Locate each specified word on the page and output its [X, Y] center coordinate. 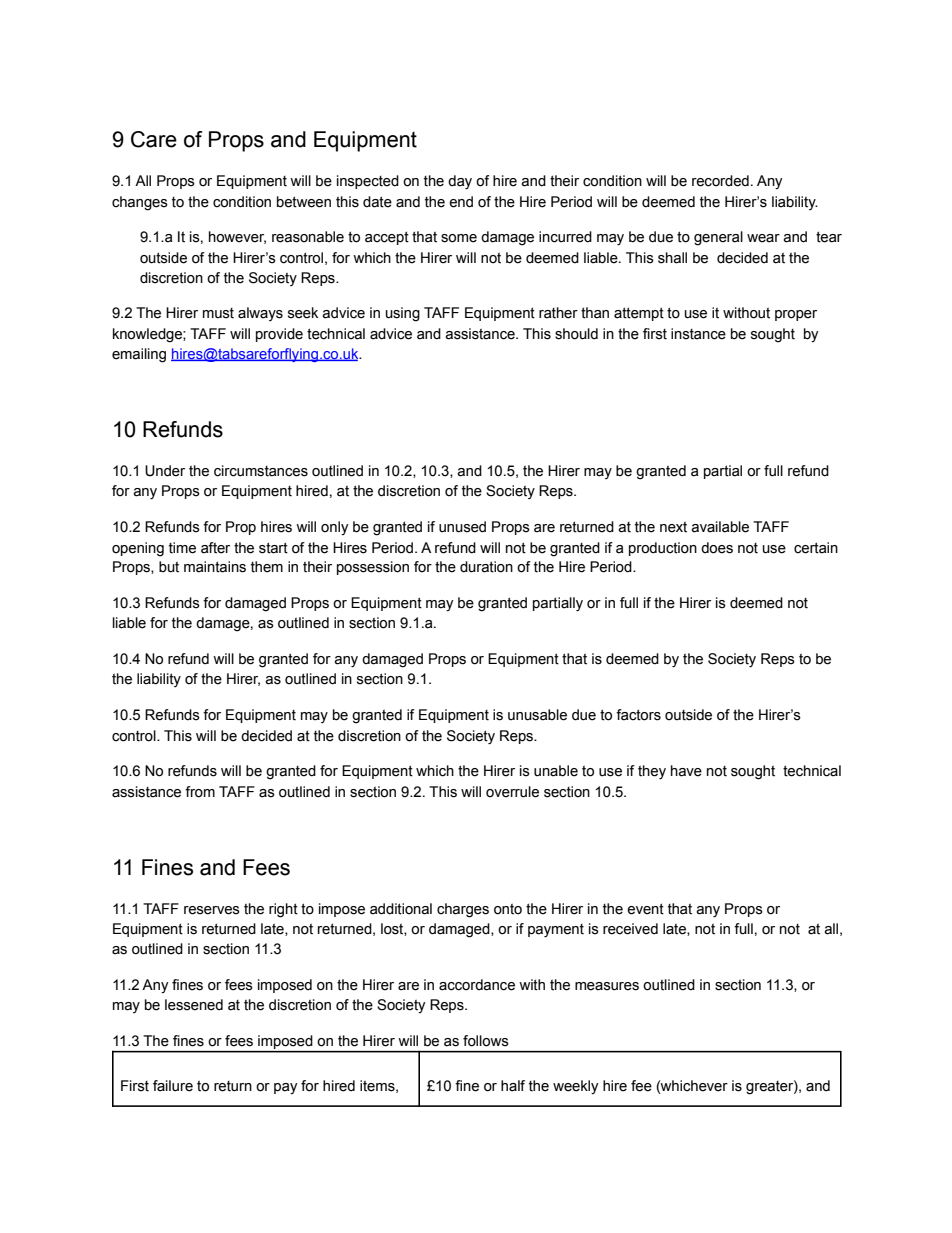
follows [486, 1041]
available [720, 527]
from [200, 792]
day [460, 182]
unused [462, 527]
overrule [512, 792]
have [686, 771]
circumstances [261, 471]
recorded [720, 181]
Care [154, 139]
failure [173, 1086]
